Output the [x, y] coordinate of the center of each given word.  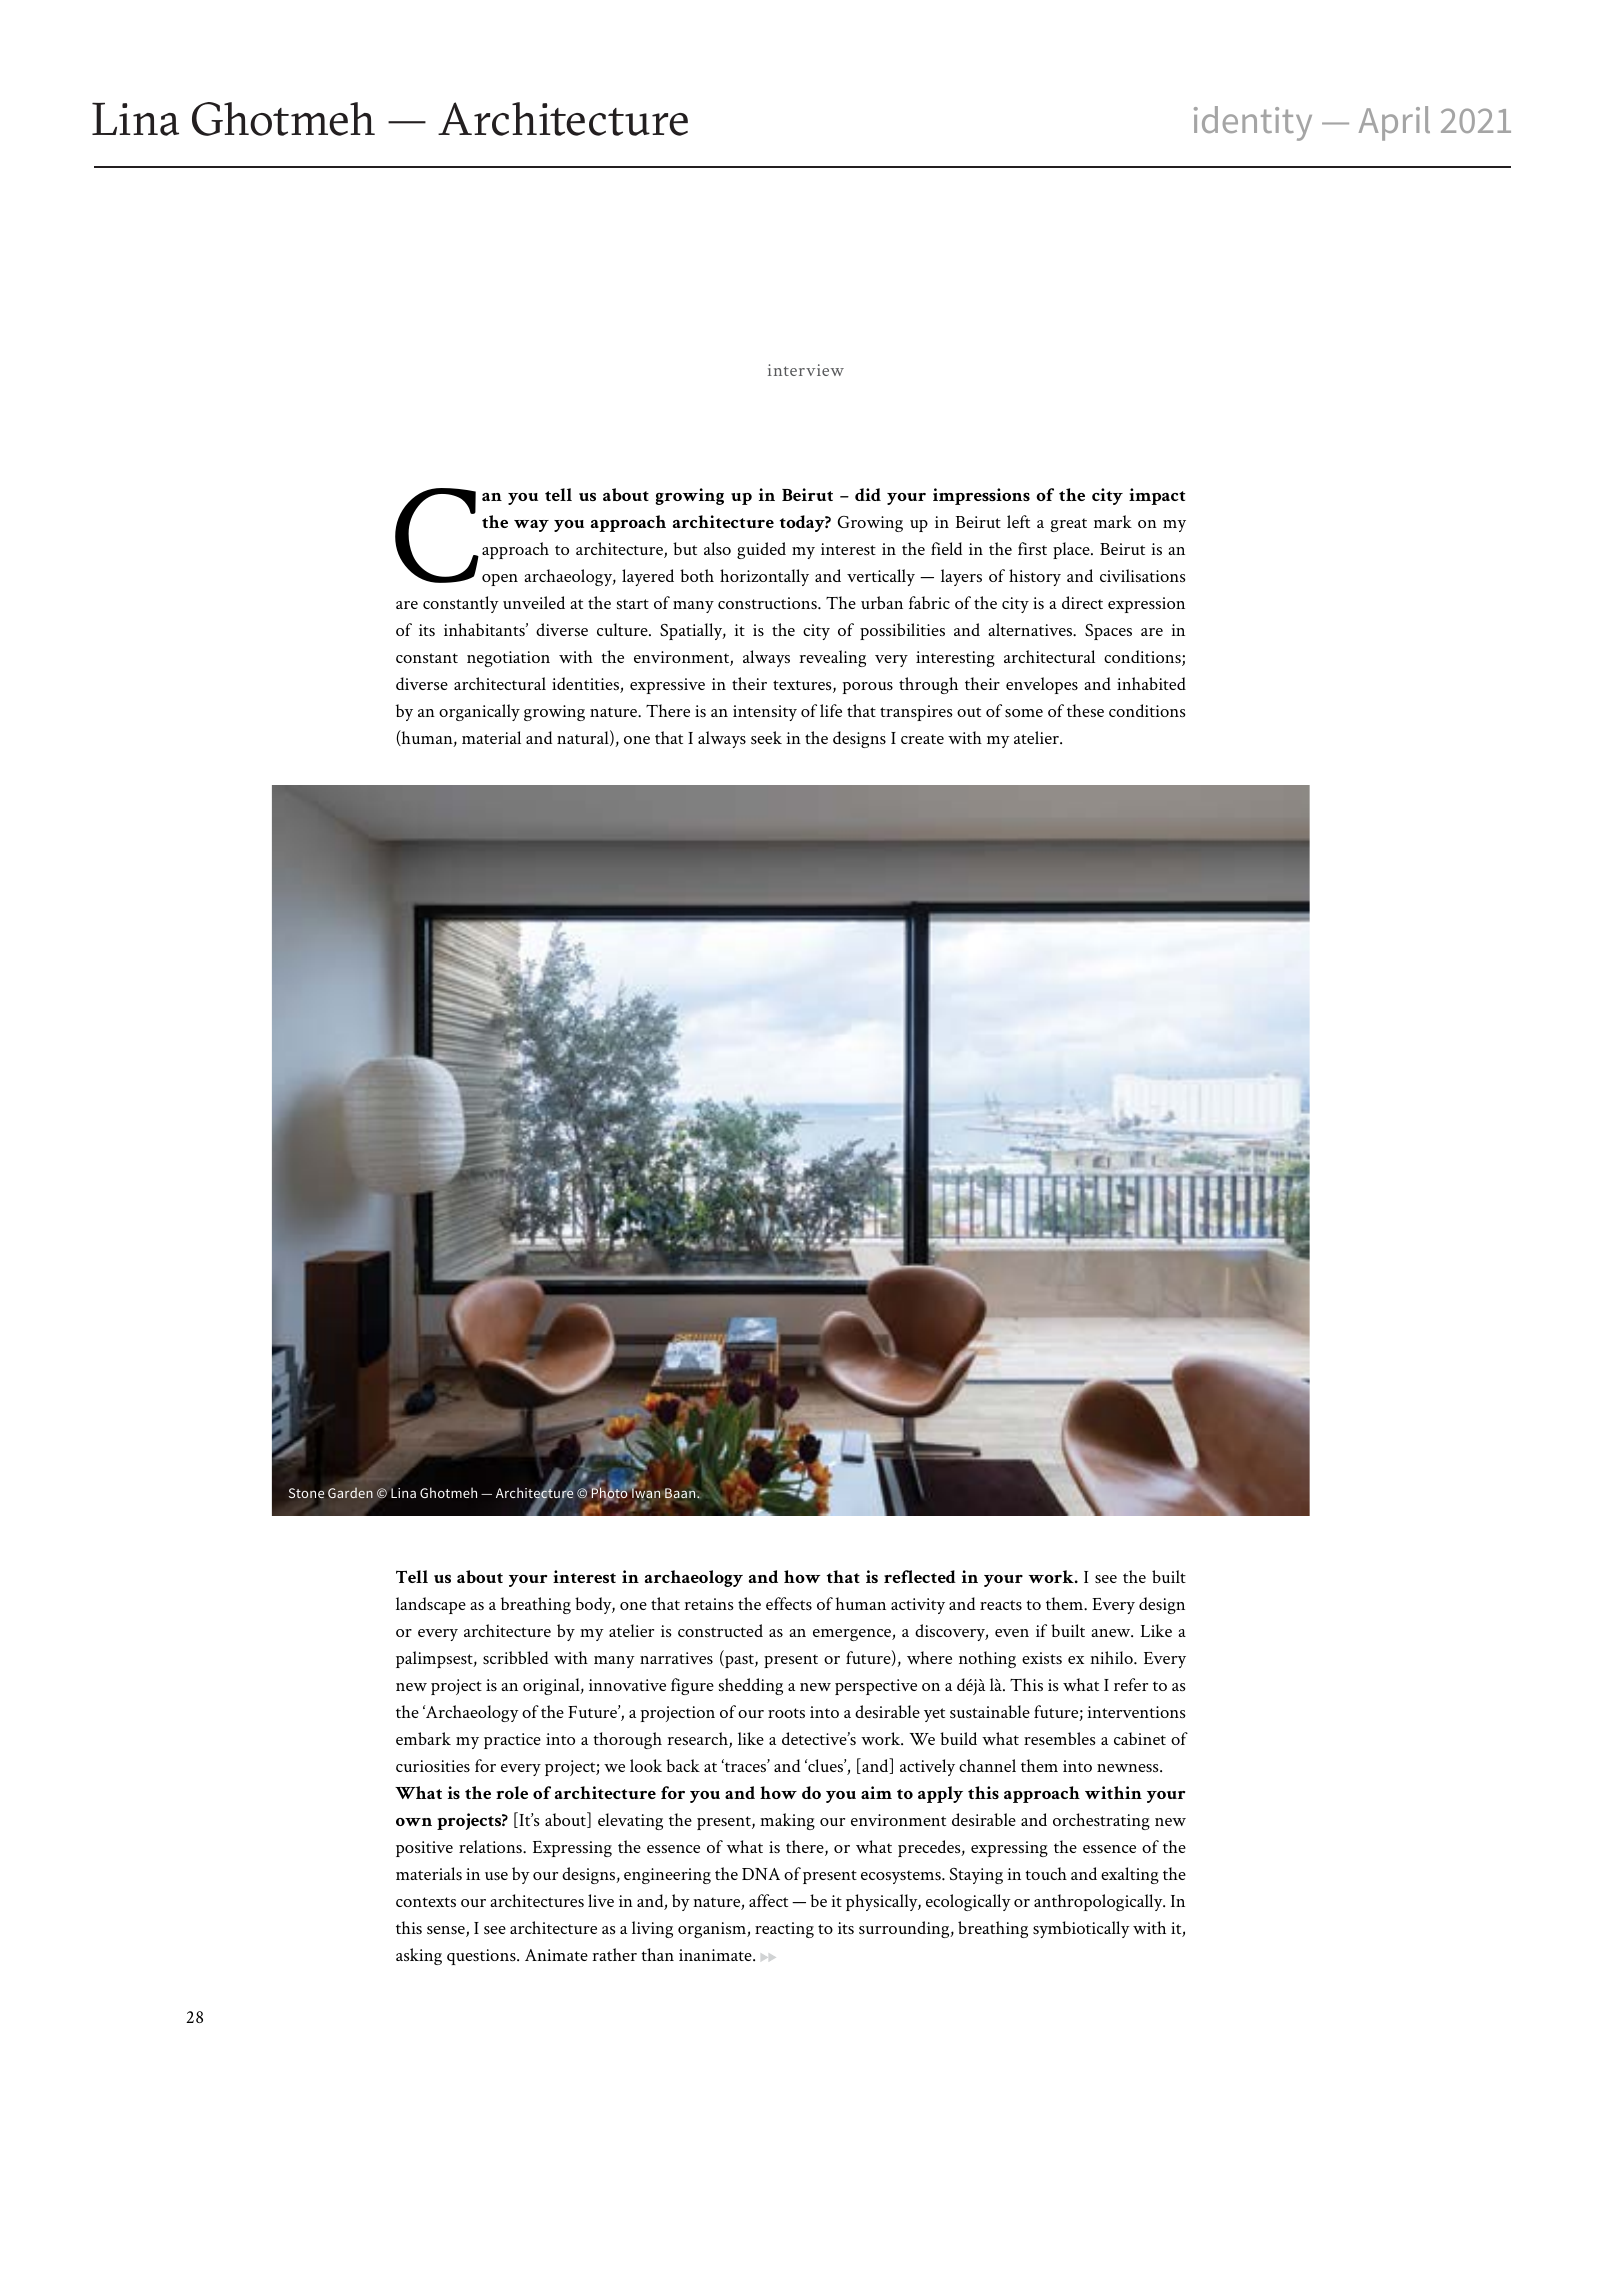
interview [806, 370]
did [868, 494]
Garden [350, 1492]
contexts [426, 1902]
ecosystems [902, 1877]
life [831, 710]
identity [1253, 123]
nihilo [1112, 1657]
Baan [681, 1493]
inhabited [1151, 683]
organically [479, 712]
